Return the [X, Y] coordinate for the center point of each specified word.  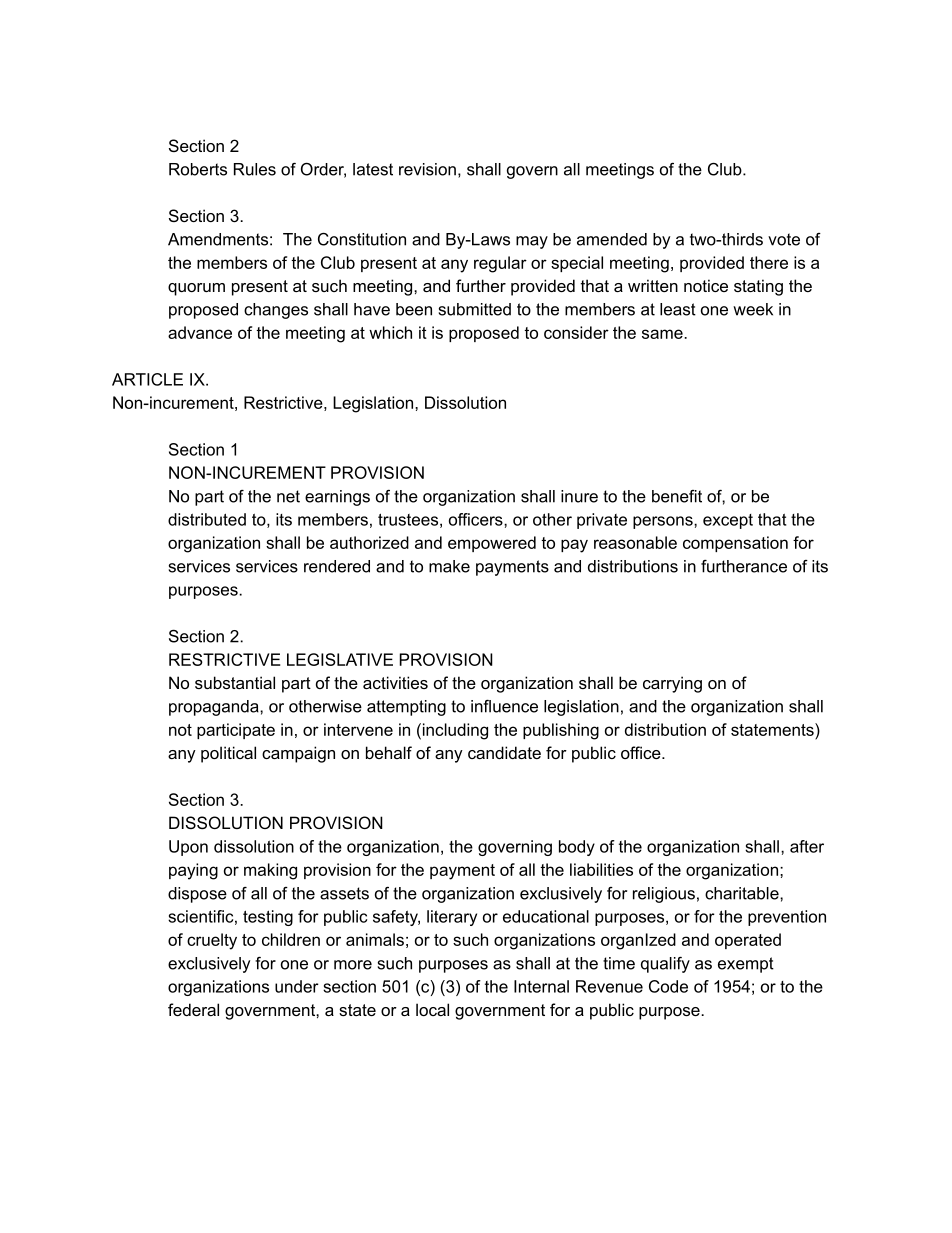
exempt [746, 965]
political [228, 754]
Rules [255, 169]
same [663, 334]
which [390, 332]
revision [427, 169]
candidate [504, 752]
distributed [207, 519]
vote [784, 239]
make [449, 566]
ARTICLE [147, 379]
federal [193, 1009]
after [807, 846]
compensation [735, 544]
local [432, 1009]
